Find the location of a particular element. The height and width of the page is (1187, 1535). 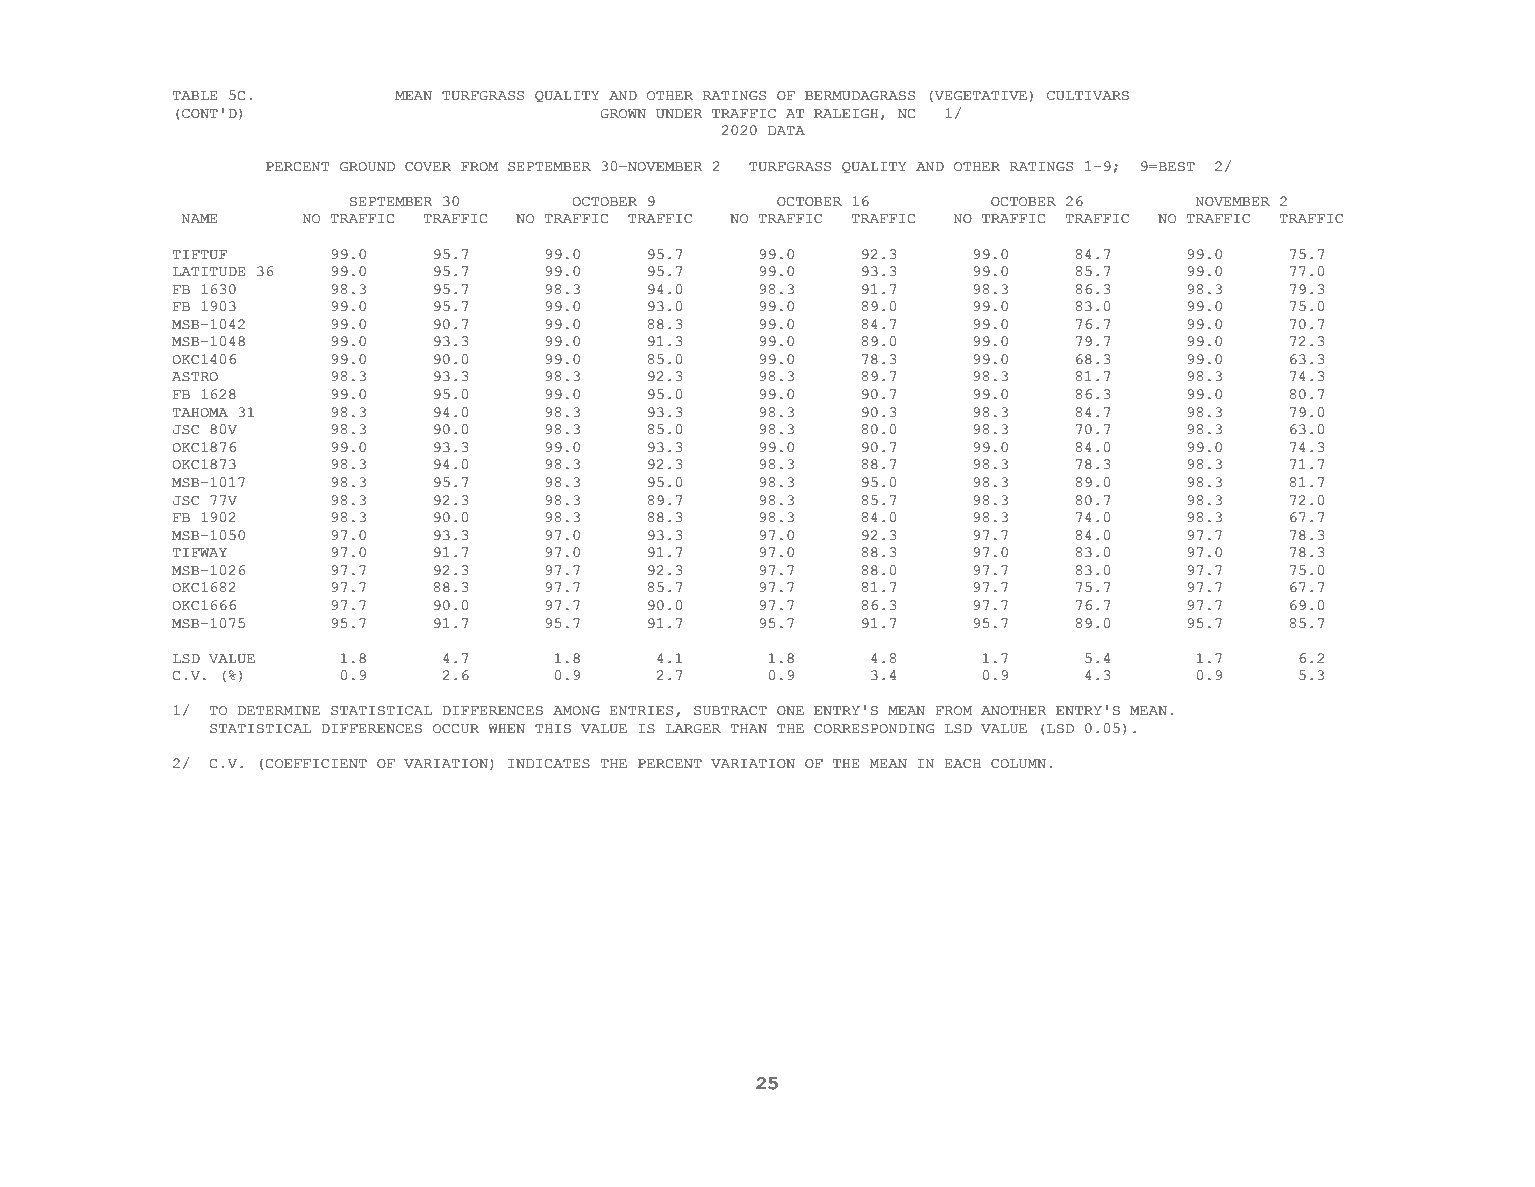

TAHOMA is located at coordinates (200, 413).
